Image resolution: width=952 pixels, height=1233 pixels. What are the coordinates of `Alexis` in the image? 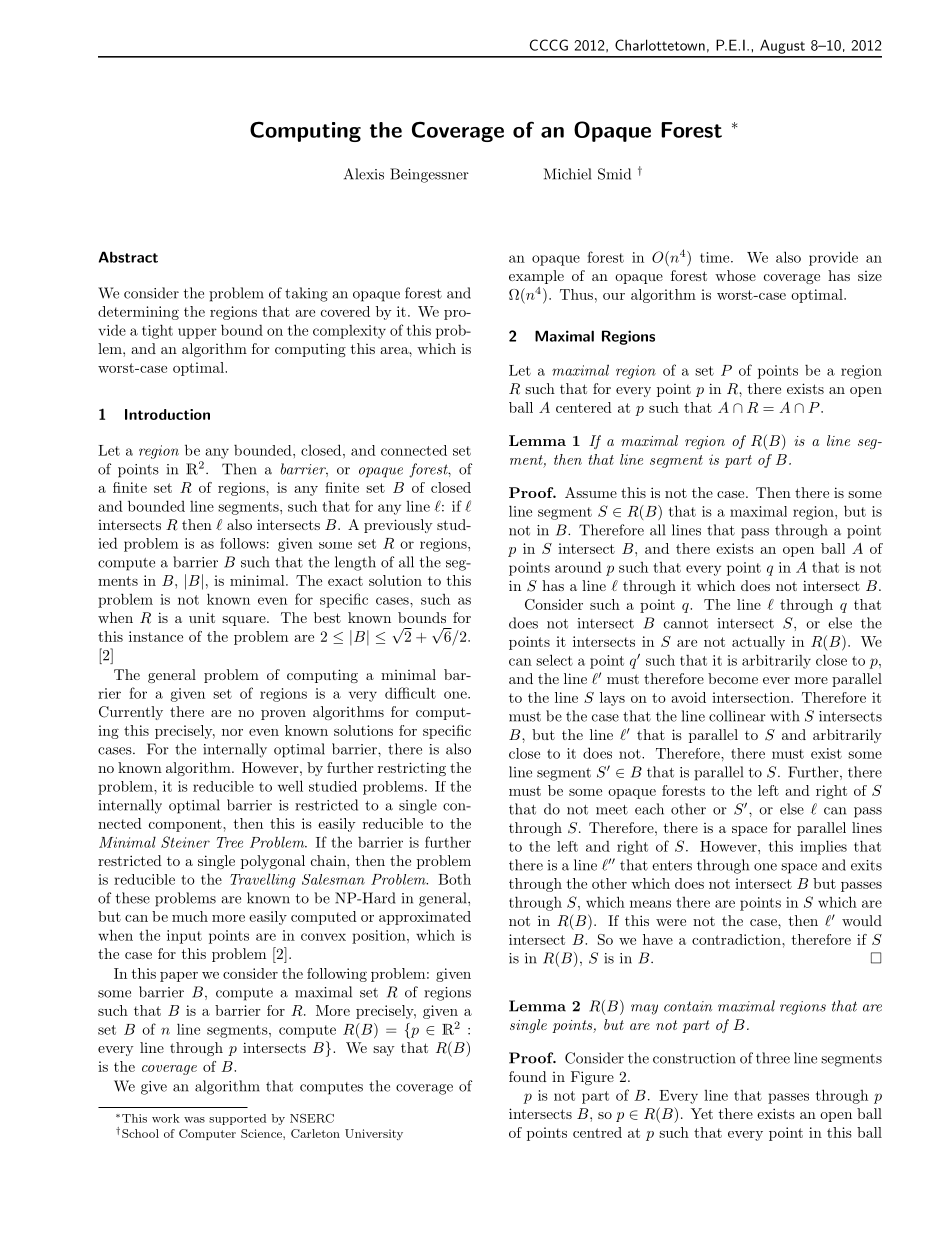 It's located at (364, 174).
